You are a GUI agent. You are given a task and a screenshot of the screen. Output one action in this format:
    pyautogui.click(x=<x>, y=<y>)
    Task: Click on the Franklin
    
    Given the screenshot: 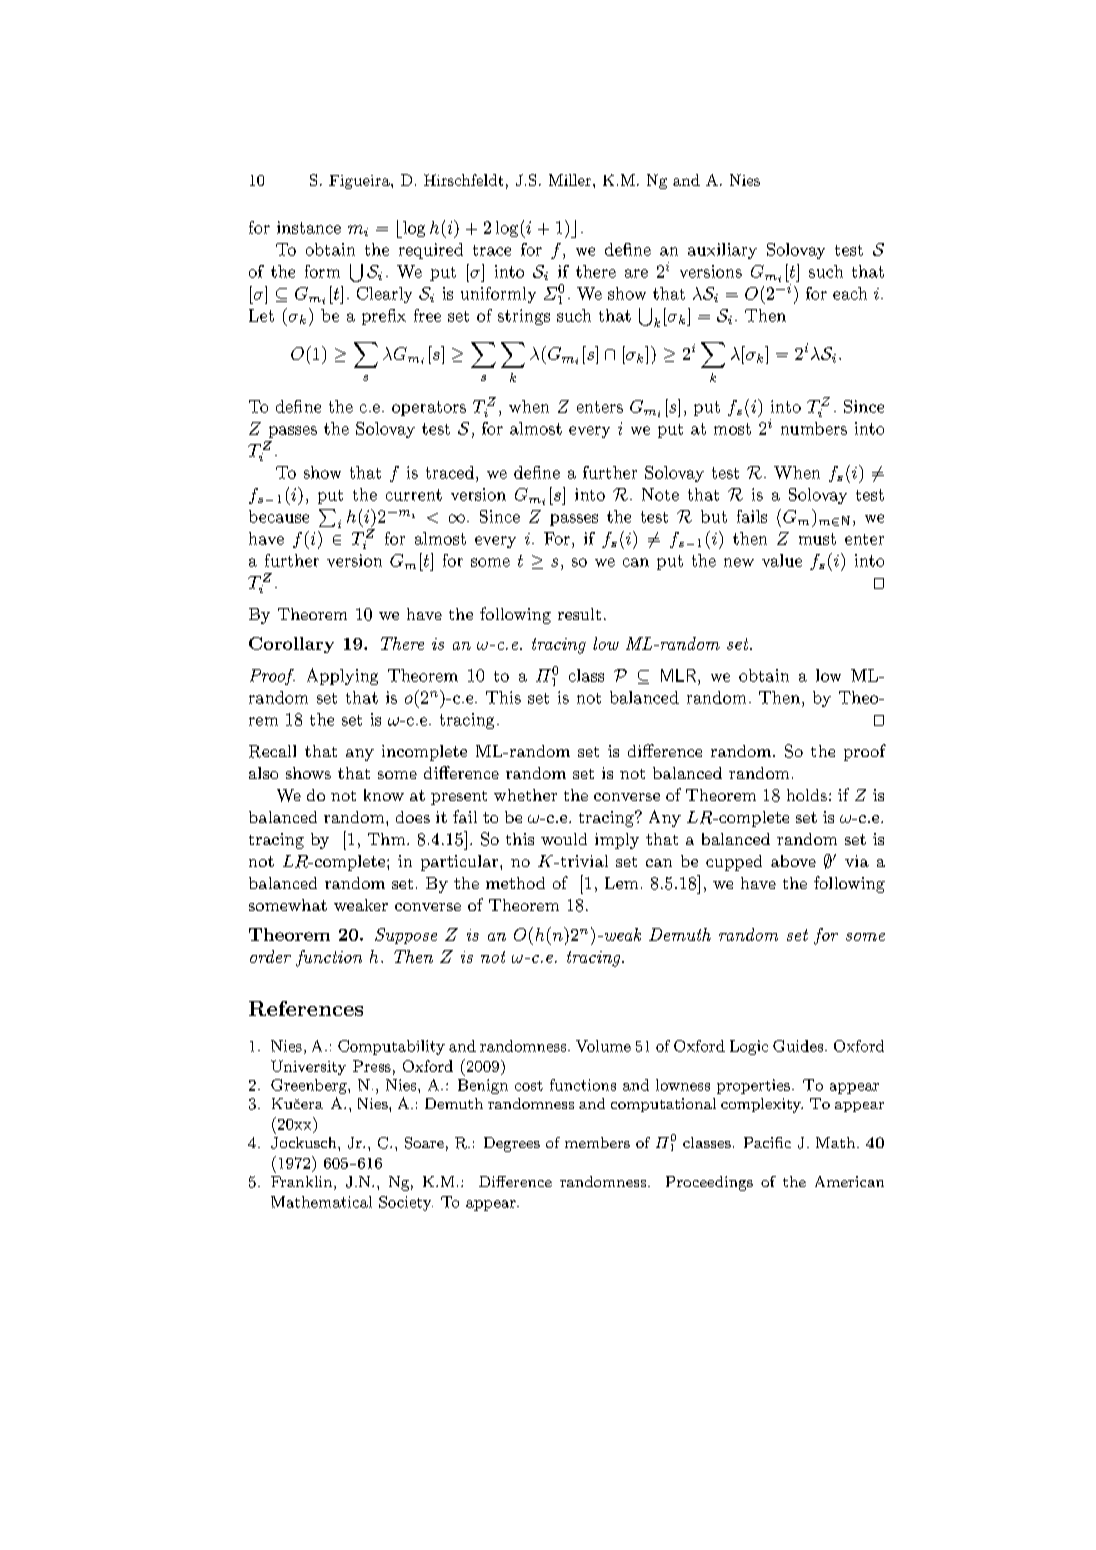 What is the action you would take?
    pyautogui.click(x=303, y=1183)
